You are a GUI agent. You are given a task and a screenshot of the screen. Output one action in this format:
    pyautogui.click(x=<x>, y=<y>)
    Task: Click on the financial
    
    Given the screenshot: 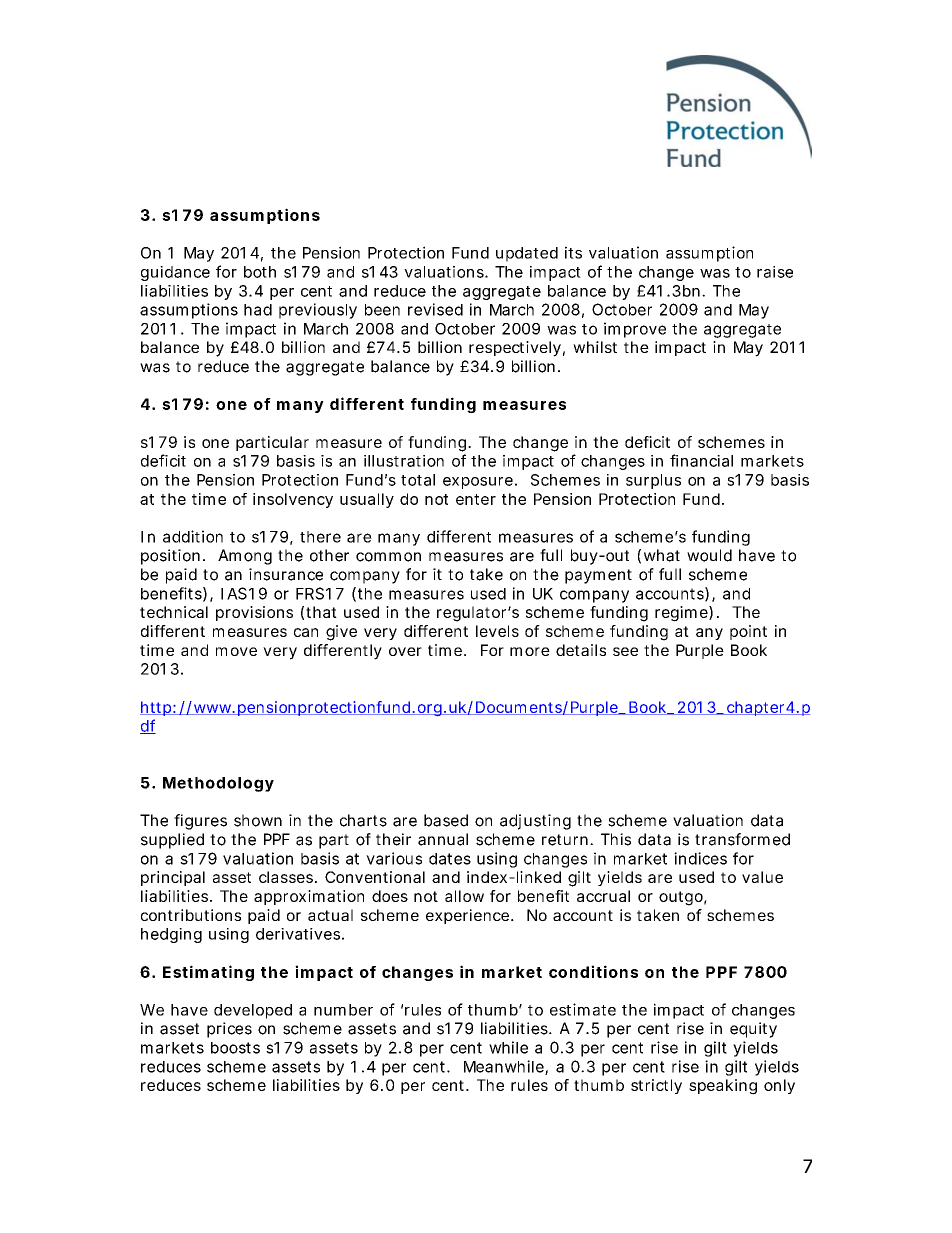 What is the action you would take?
    pyautogui.click(x=701, y=460)
